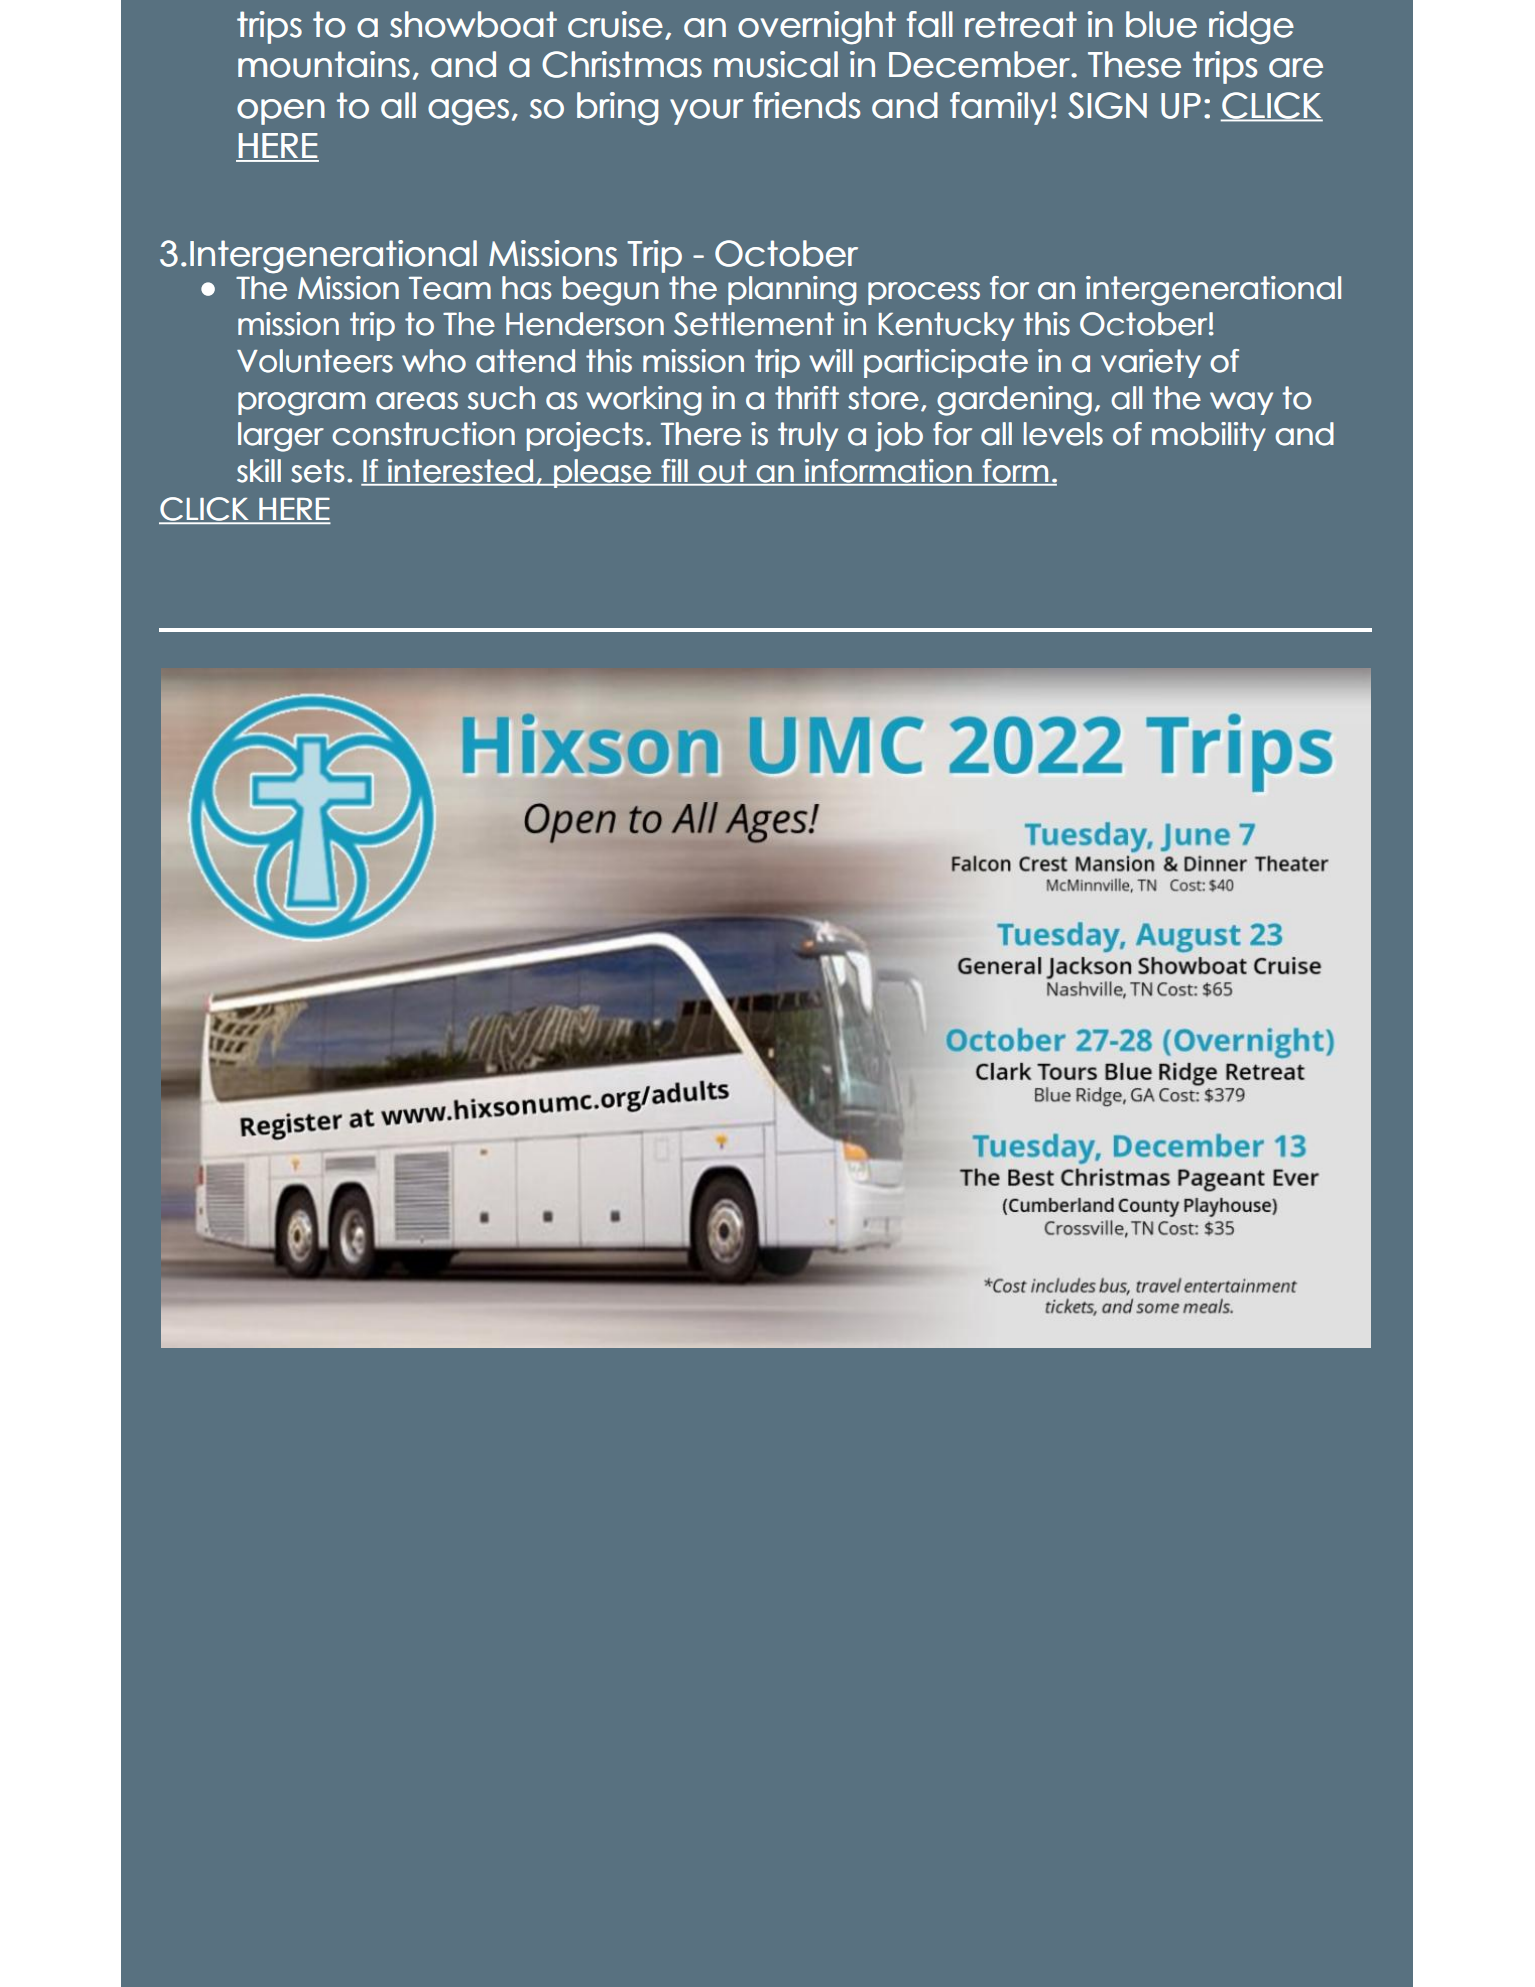 This screenshot has width=1535, height=1987. I want to click on sets, so click(317, 471).
